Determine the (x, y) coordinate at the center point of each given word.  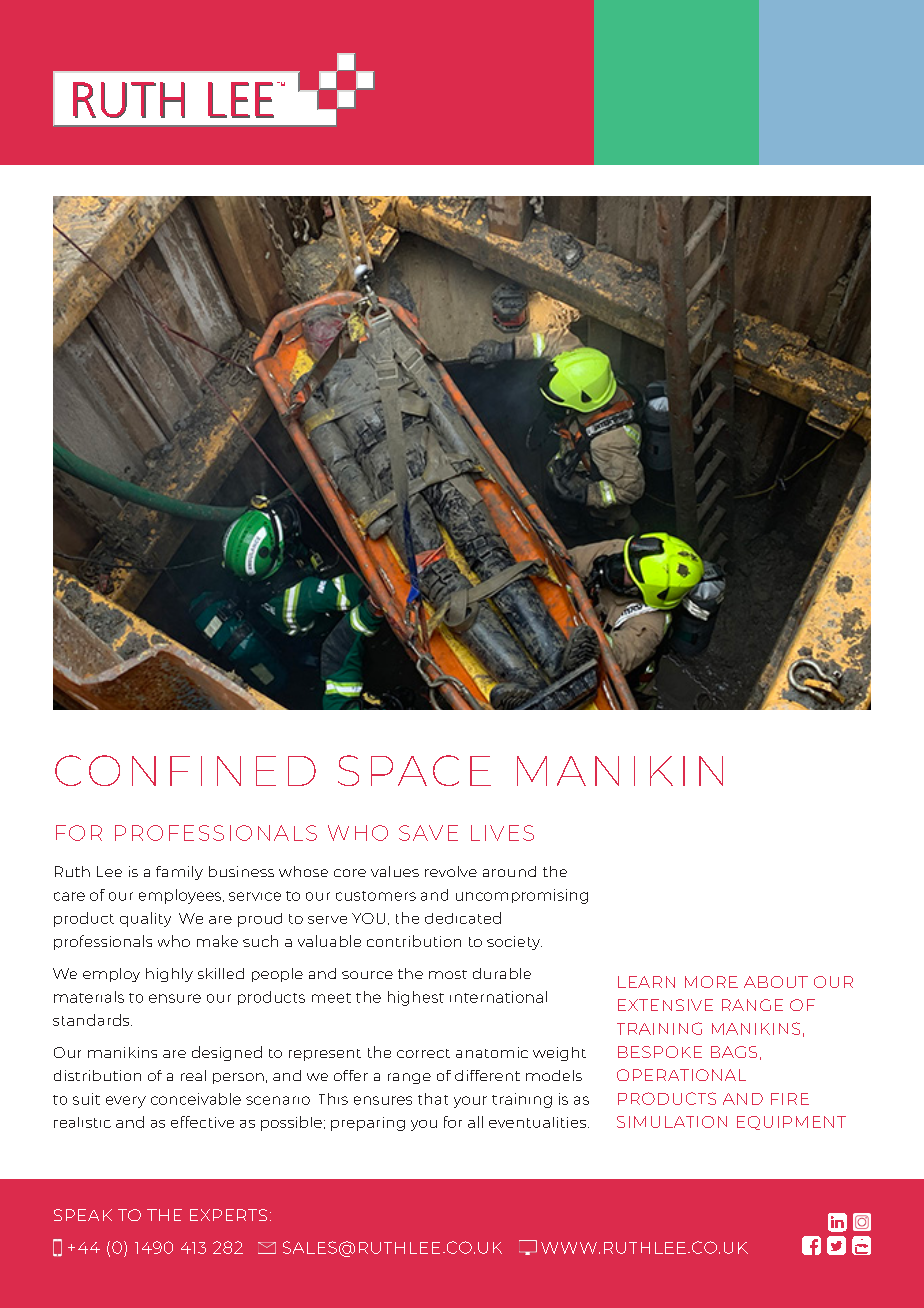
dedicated (463, 918)
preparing (368, 1124)
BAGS (734, 1052)
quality (145, 919)
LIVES (502, 833)
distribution (97, 1075)
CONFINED (185, 770)
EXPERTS (228, 1215)
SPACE (414, 770)
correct (423, 1053)
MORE (711, 982)
